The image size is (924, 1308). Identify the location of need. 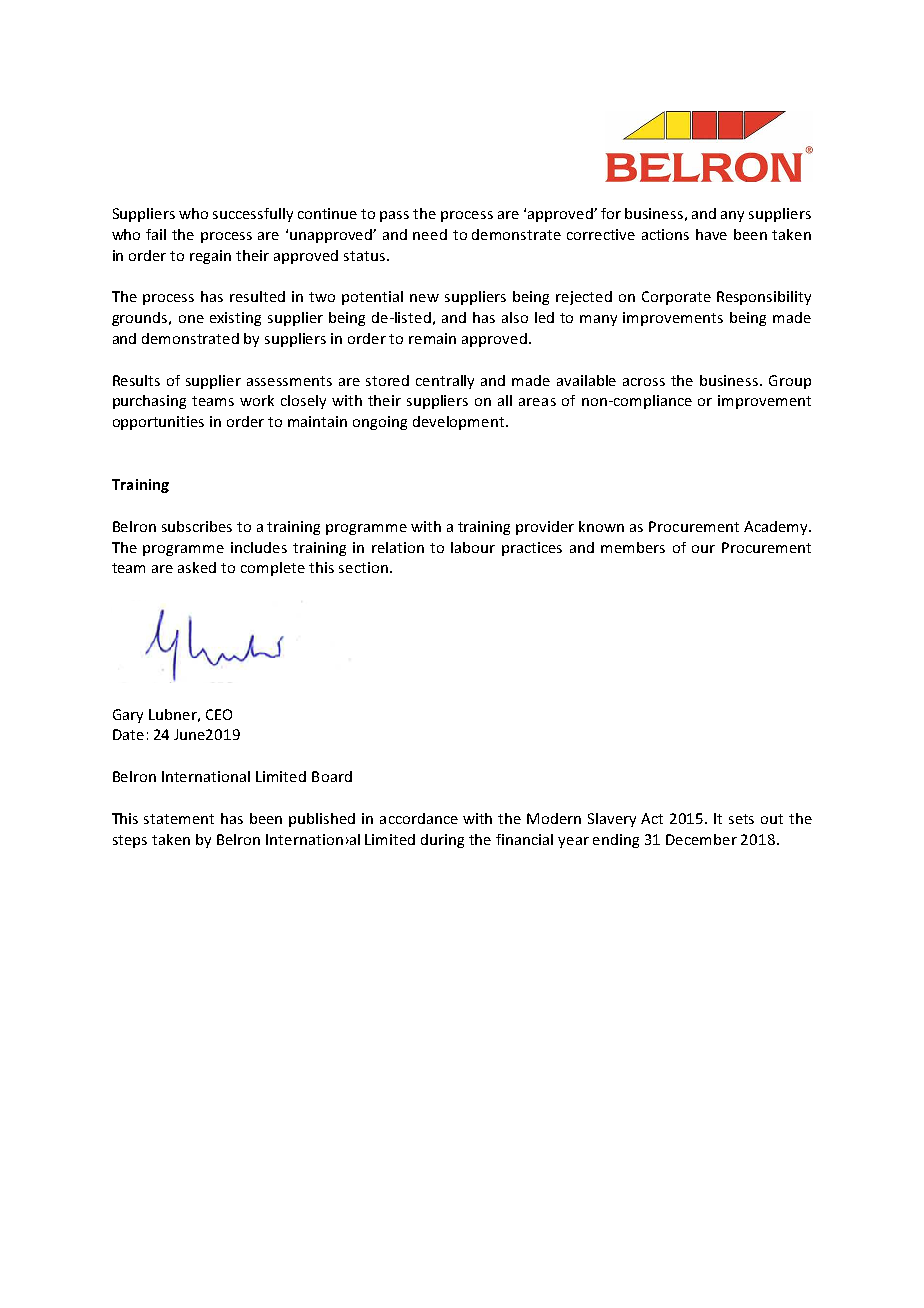
(430, 234).
